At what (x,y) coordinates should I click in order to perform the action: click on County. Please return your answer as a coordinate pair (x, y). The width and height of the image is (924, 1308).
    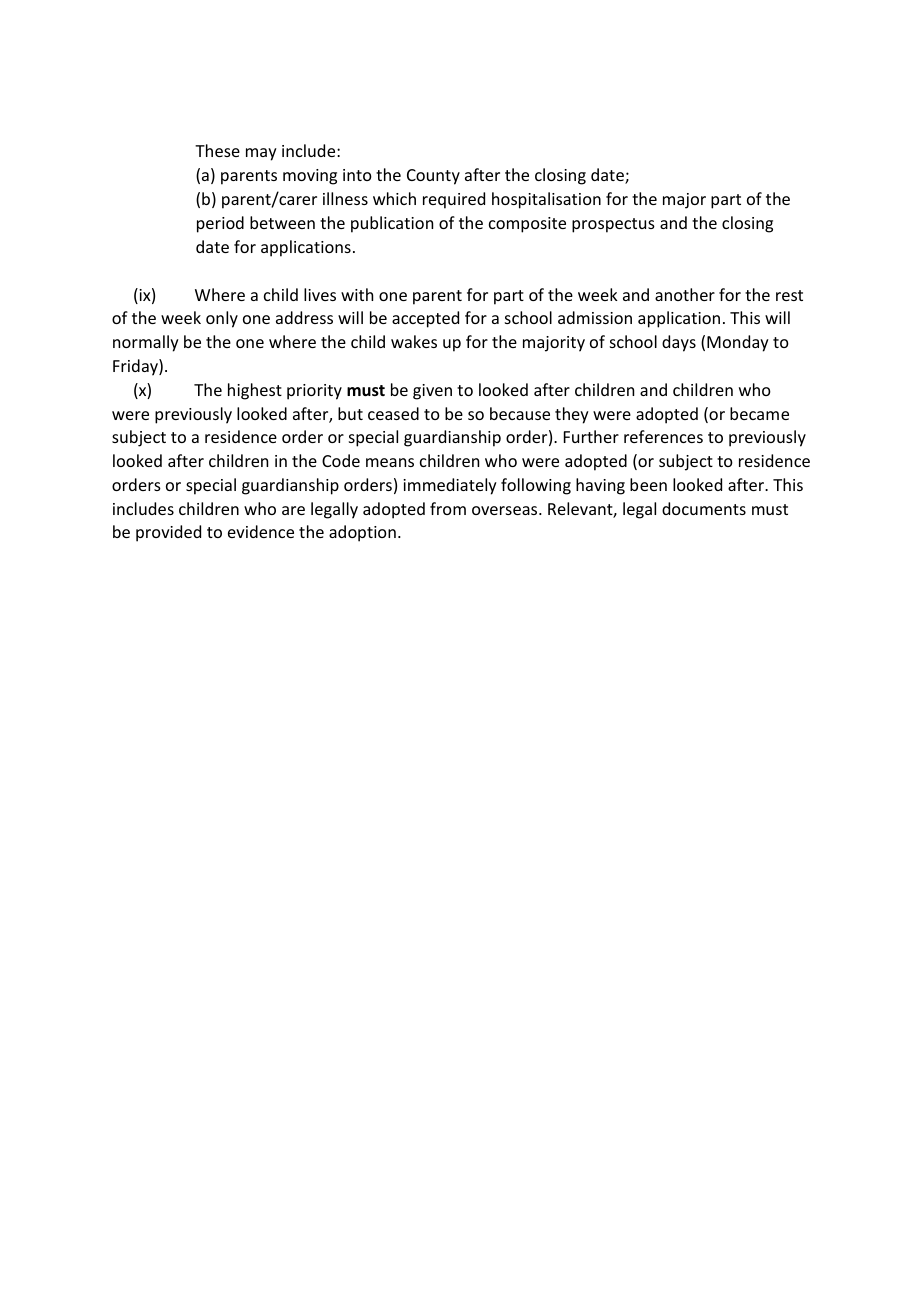
    Looking at the image, I should click on (433, 177).
